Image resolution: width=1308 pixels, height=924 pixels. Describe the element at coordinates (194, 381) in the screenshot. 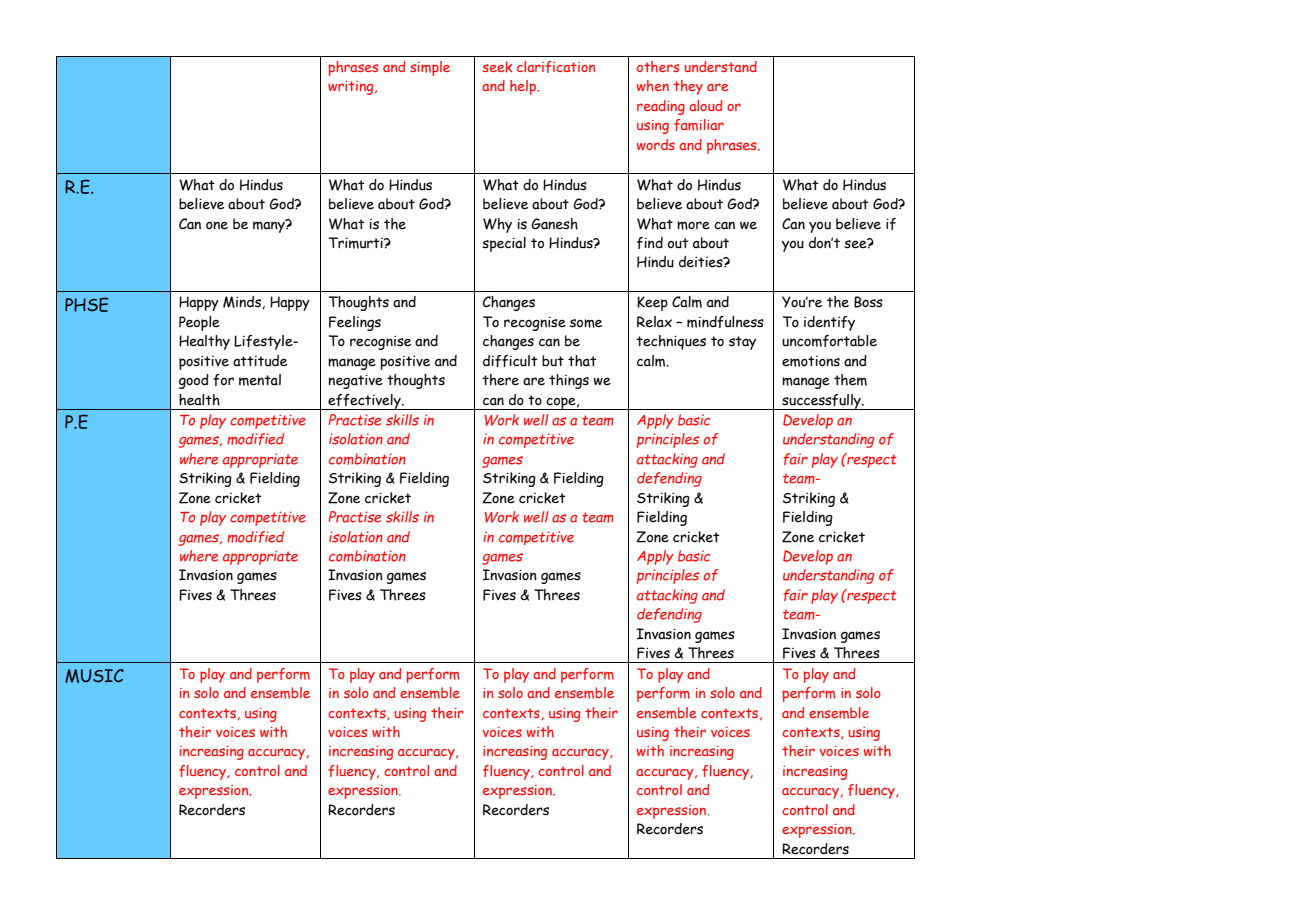

I see `good` at that location.
